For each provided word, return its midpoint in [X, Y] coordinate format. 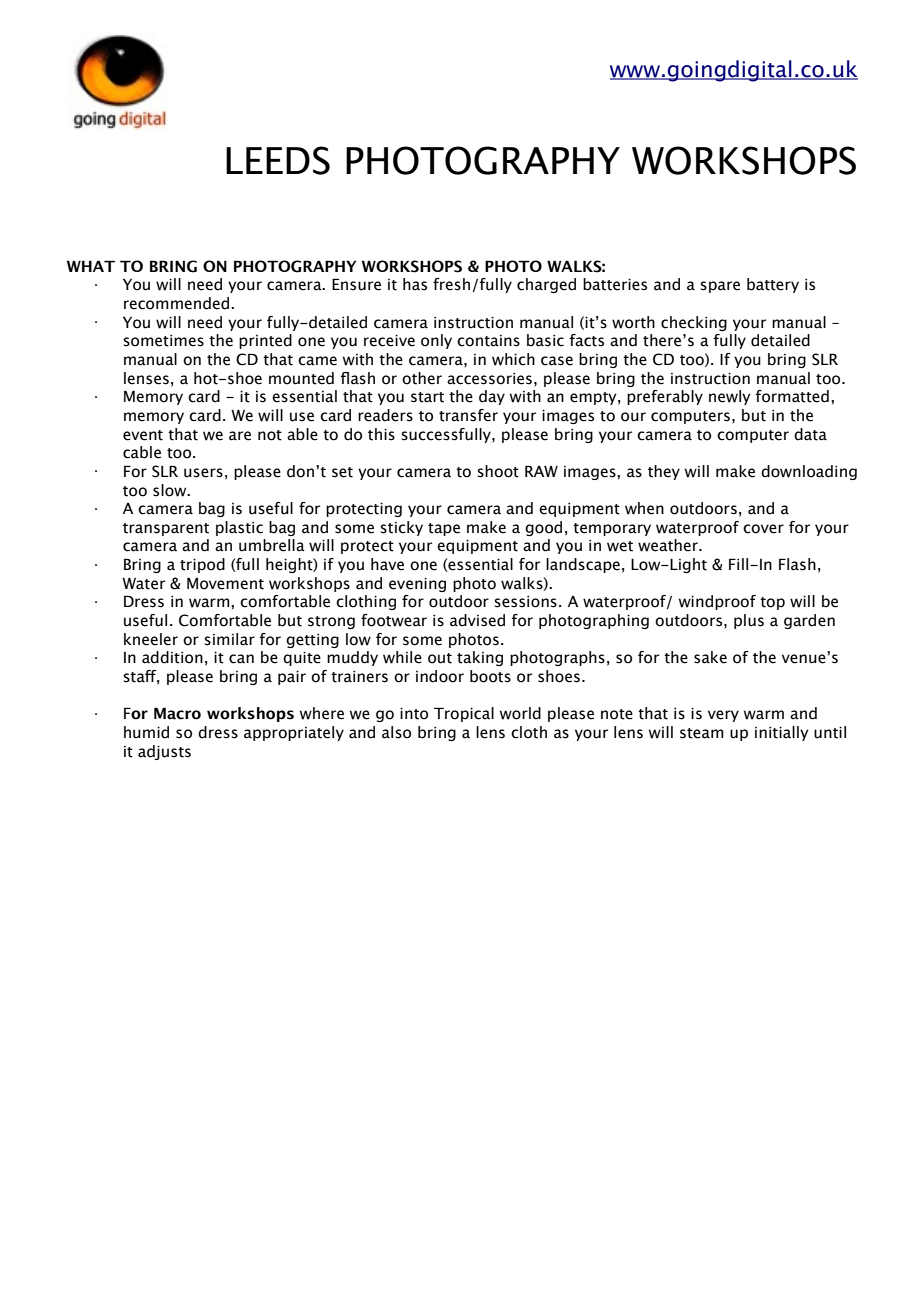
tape [444, 529]
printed [265, 341]
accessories [489, 379]
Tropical [464, 714]
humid [146, 732]
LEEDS [278, 160]
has [415, 284]
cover [763, 529]
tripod [202, 565]
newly [729, 397]
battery [773, 285]
